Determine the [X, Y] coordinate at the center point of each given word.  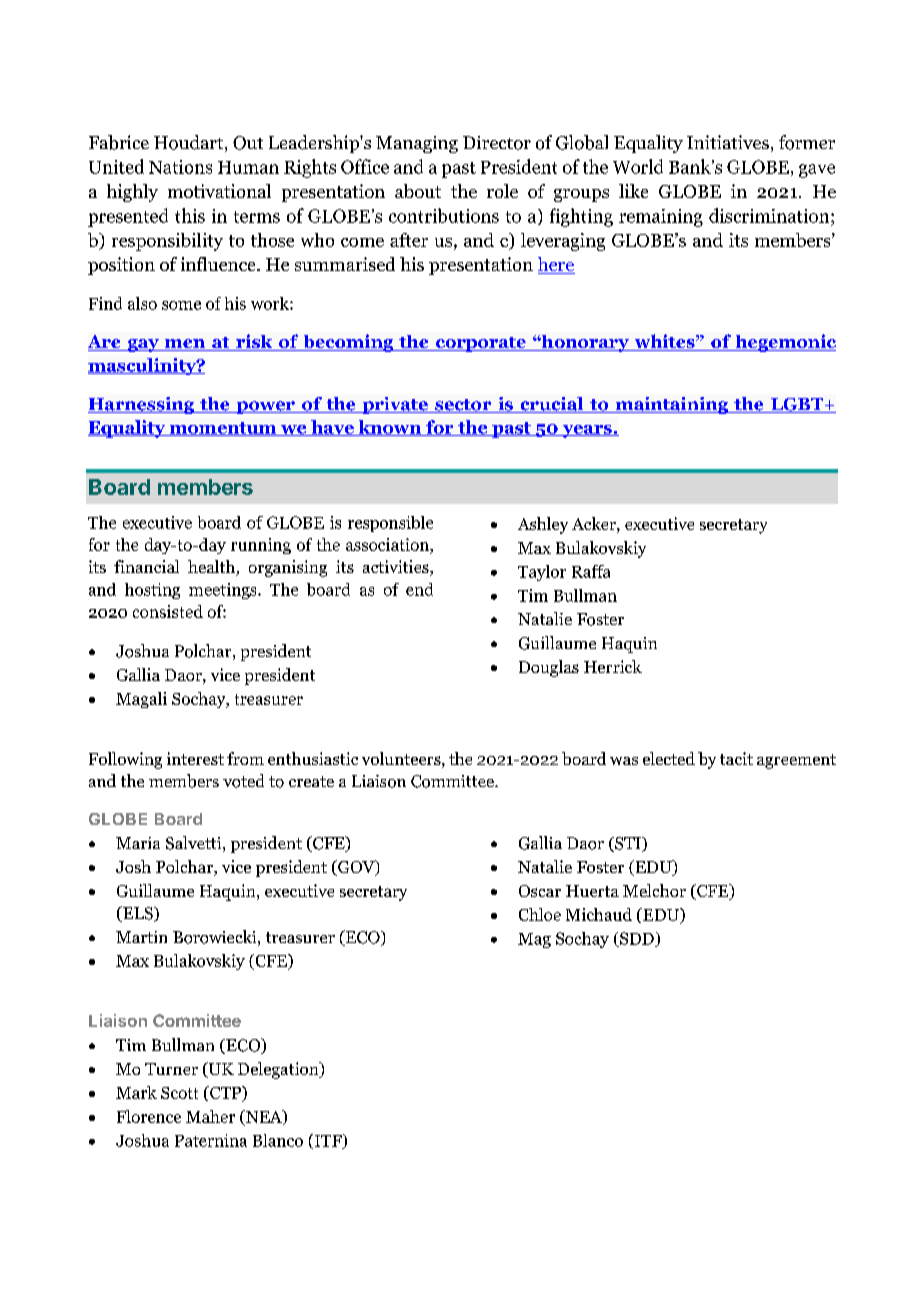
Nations [180, 167]
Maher [210, 1116]
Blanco [278, 1140]
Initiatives [728, 142]
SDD [637, 939]
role [502, 191]
